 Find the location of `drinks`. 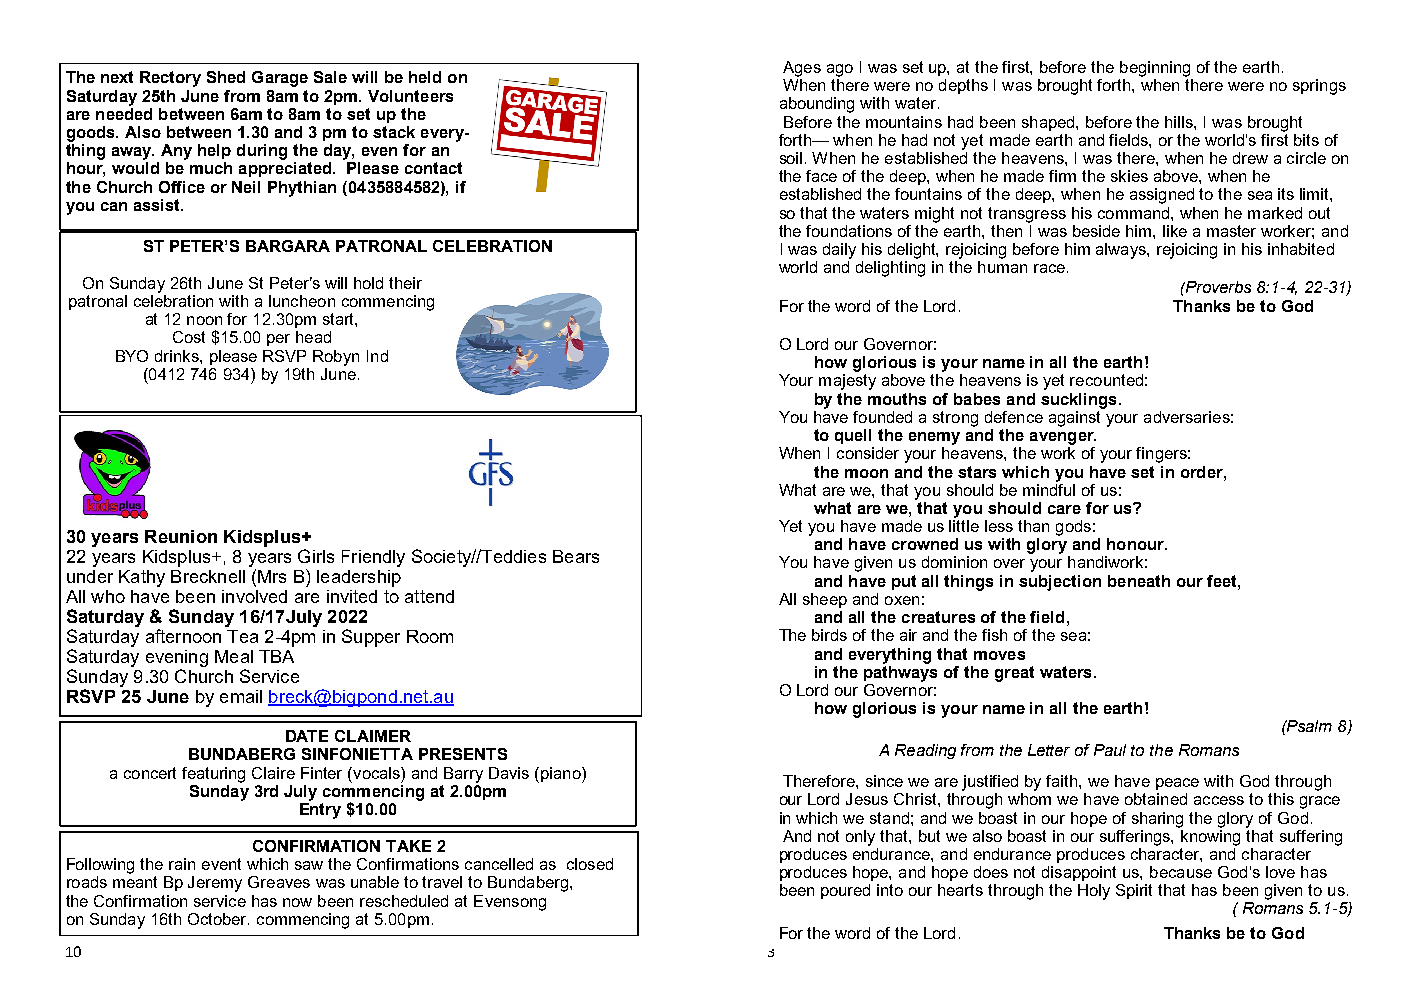

drinks is located at coordinates (178, 356).
